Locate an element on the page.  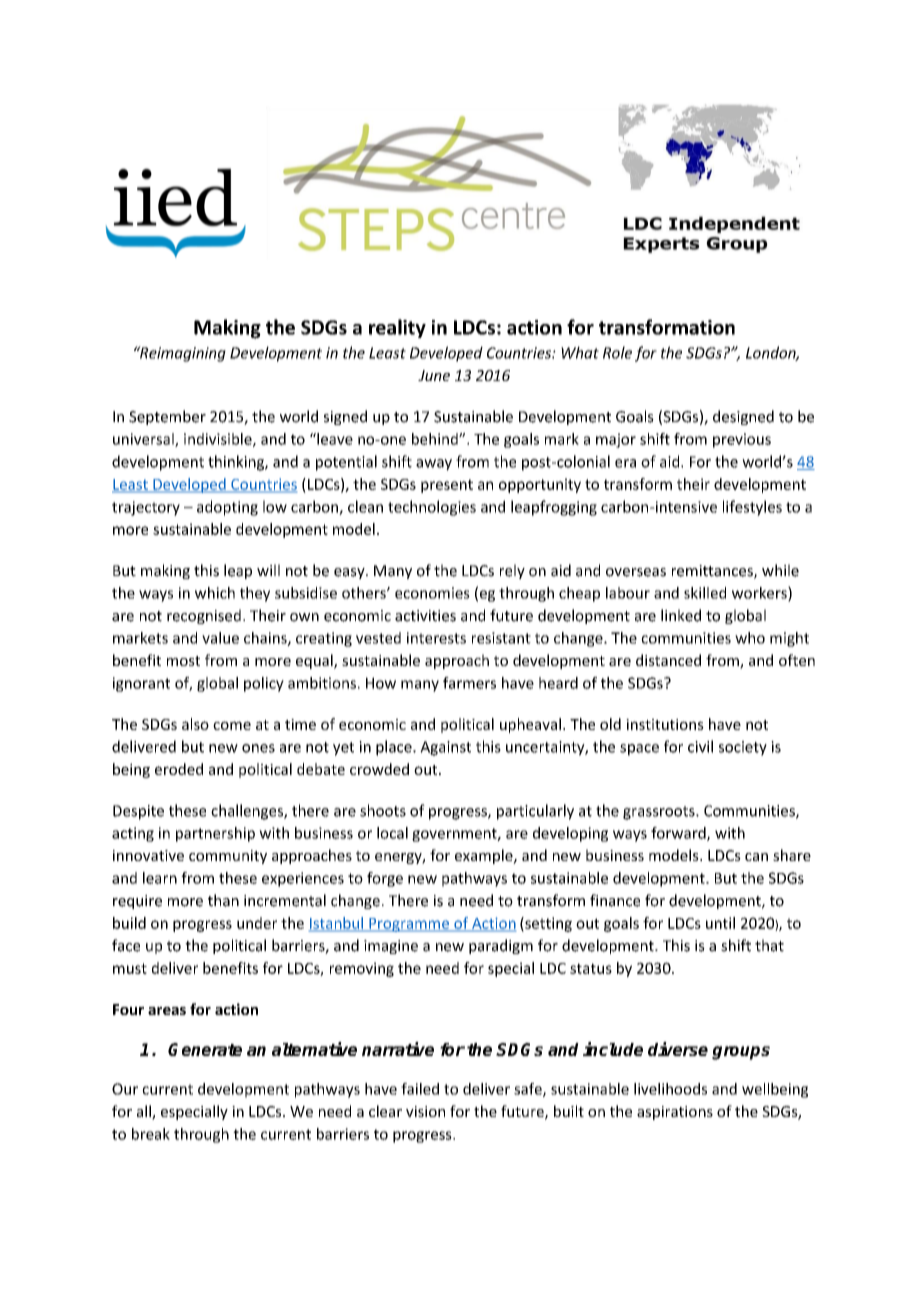
Against is located at coordinates (445, 748).
